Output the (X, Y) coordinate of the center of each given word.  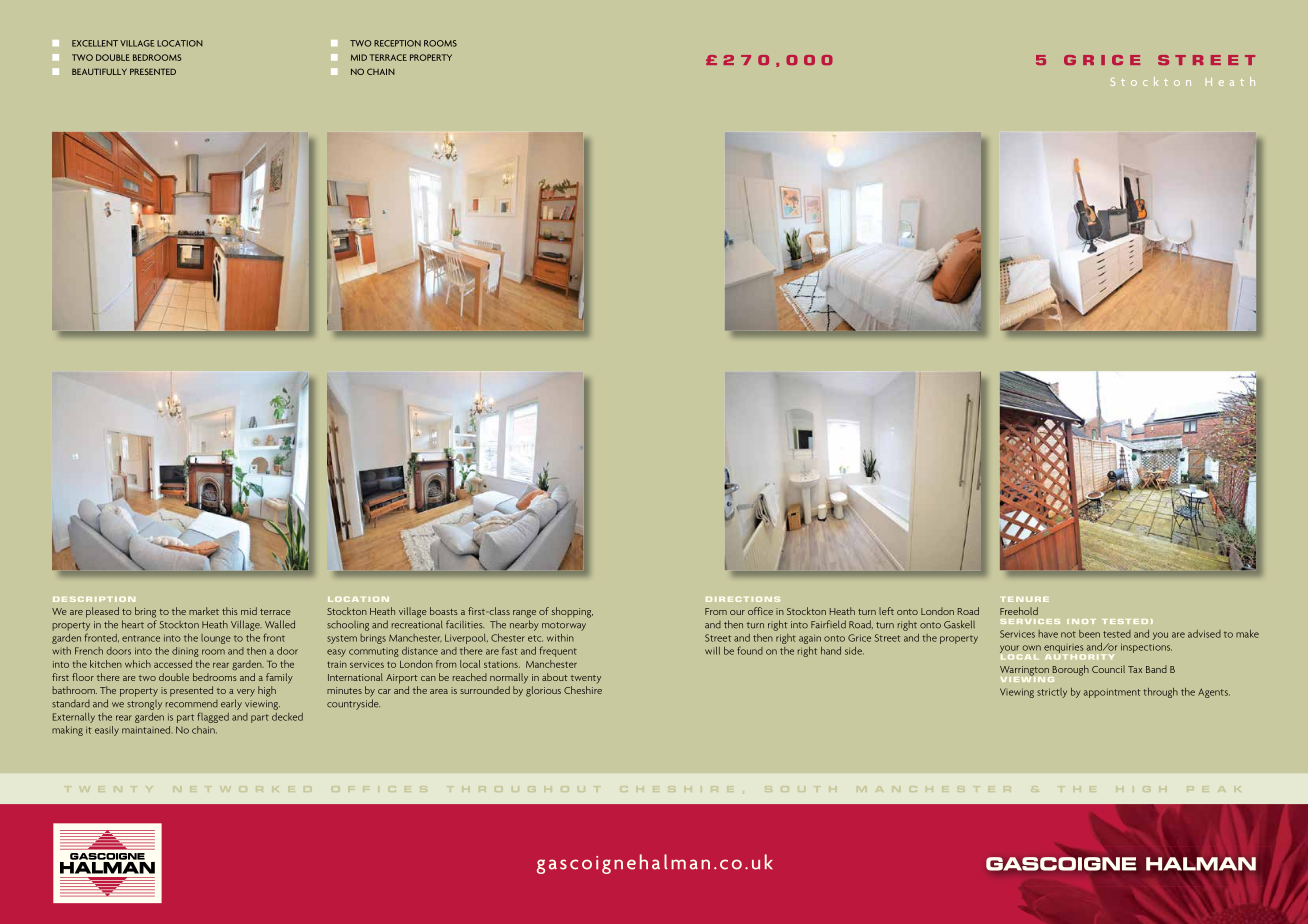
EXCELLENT (95, 43)
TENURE (1025, 599)
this (230, 611)
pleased (102, 612)
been (1089, 634)
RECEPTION (397, 43)
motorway (564, 626)
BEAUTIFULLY (99, 71)
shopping (572, 612)
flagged (213, 717)
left (886, 611)
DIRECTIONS (743, 599)
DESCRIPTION (94, 599)
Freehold (1019, 611)
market (204, 611)
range (524, 614)
